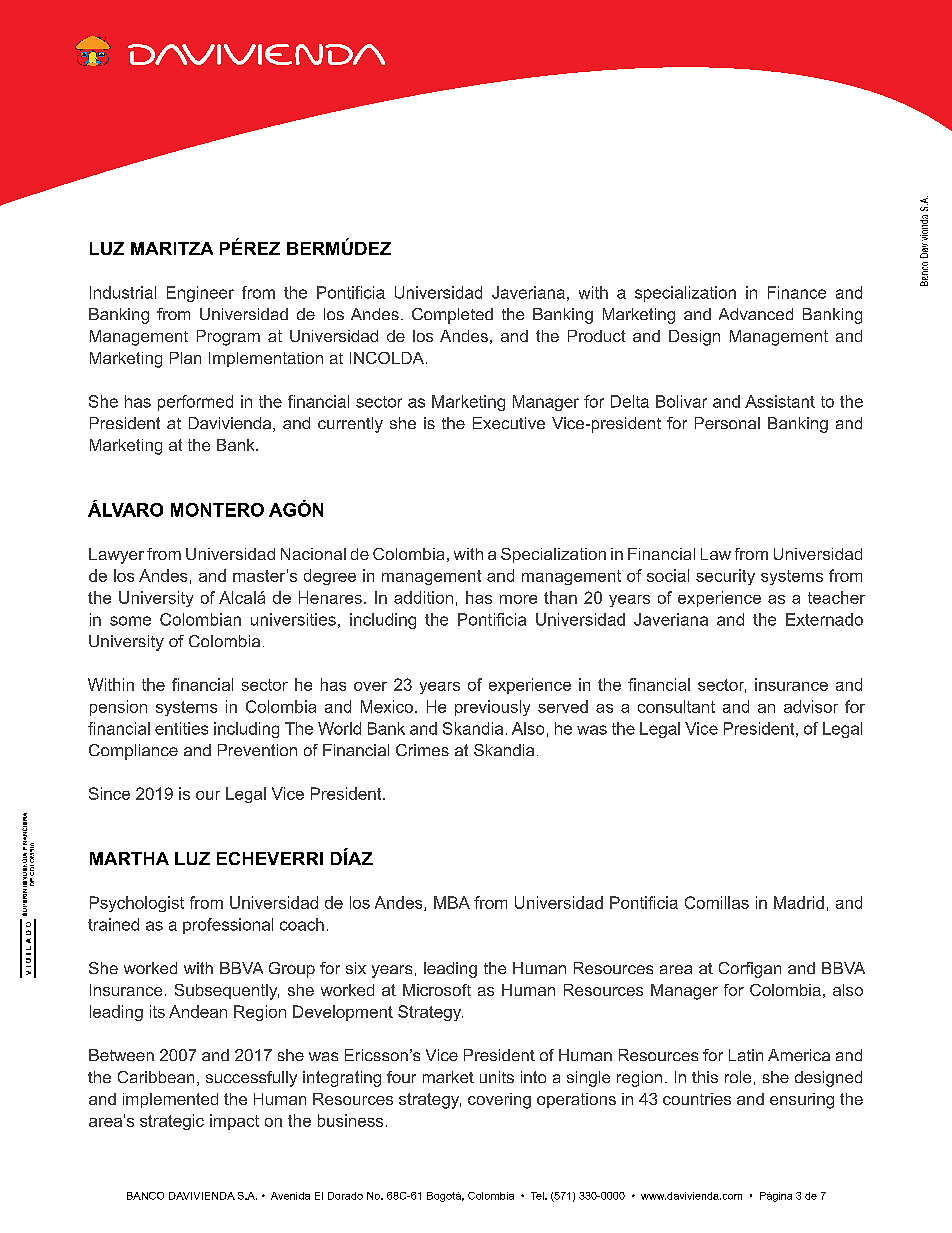  Describe the element at coordinates (797, 292) in the screenshot. I see `Finance` at that location.
